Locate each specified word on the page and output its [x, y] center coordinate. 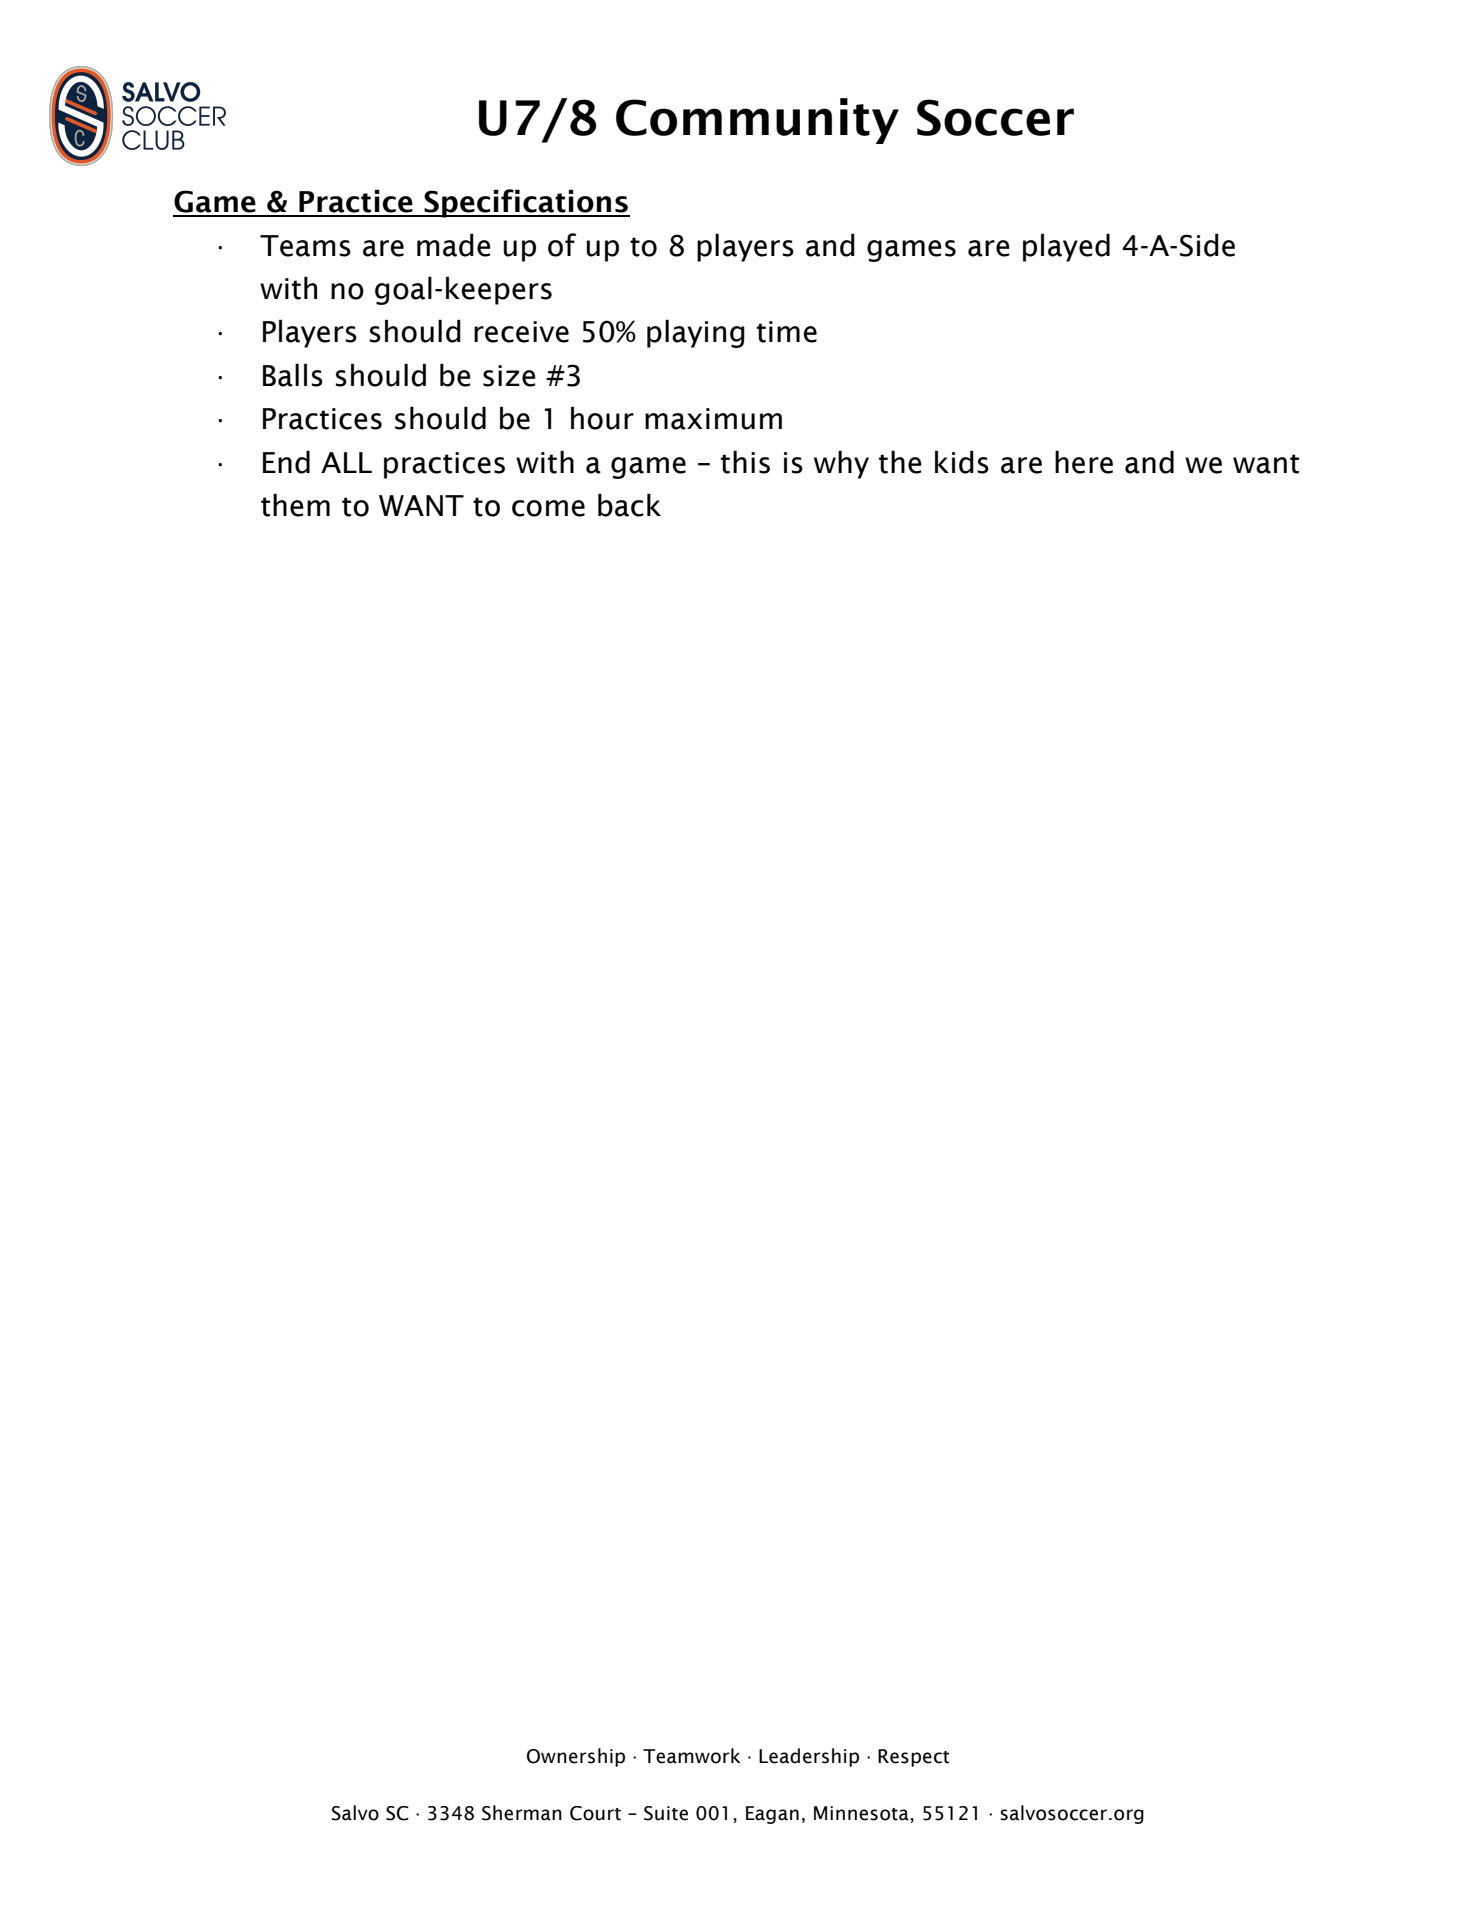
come [548, 508]
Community [757, 121]
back [629, 505]
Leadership [809, 1757]
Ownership [576, 1757]
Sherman [522, 1813]
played [1066, 247]
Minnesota [862, 1813]
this [745, 462]
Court [595, 1813]
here [1084, 462]
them [295, 505]
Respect [914, 1758]
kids [962, 462]
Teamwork [692, 1756]
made [454, 245]
